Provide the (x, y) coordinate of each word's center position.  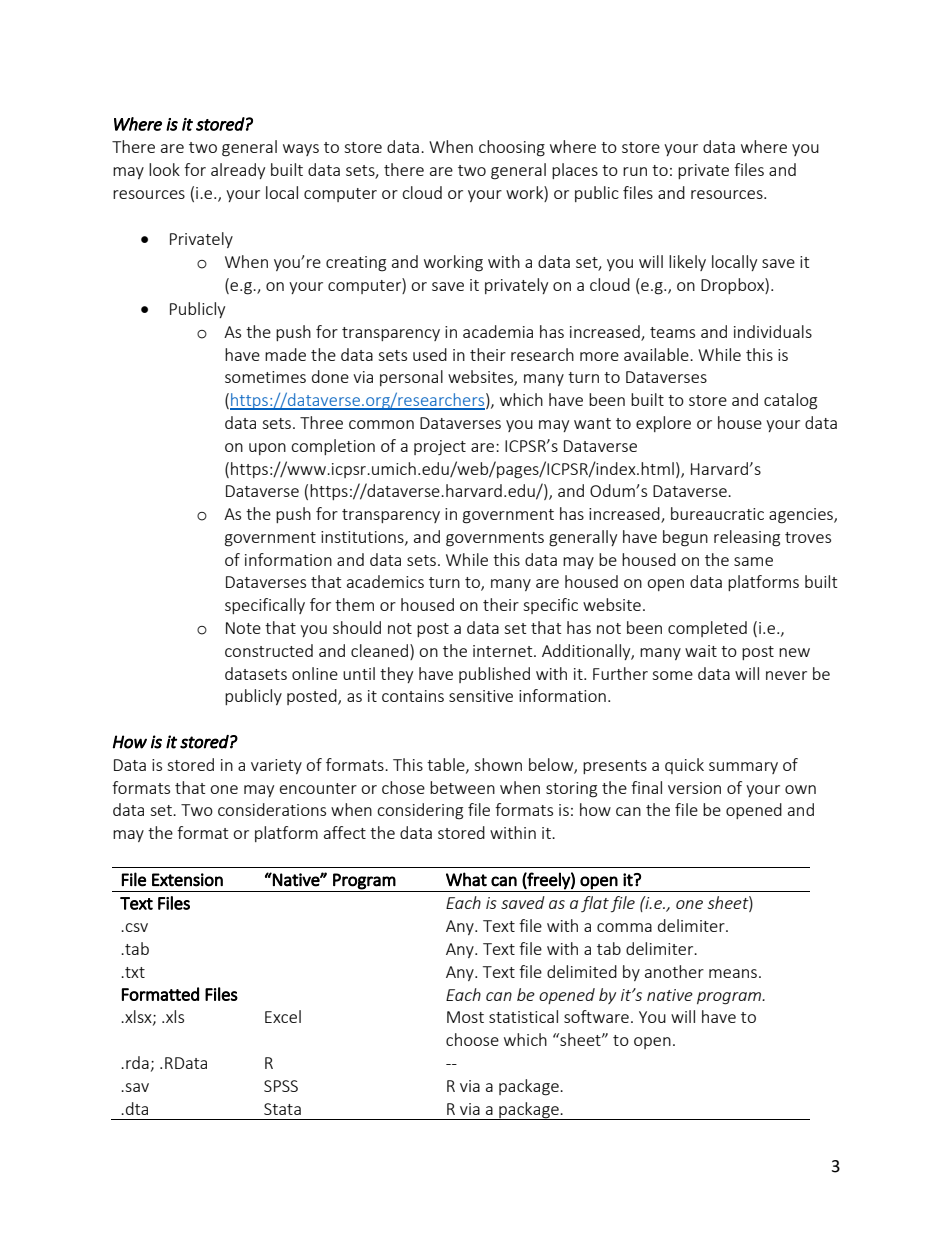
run (635, 171)
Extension (187, 880)
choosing (512, 148)
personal (411, 378)
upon (267, 449)
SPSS (281, 1086)
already (238, 171)
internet (504, 651)
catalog (790, 401)
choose (472, 1039)
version (694, 788)
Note (243, 628)
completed (707, 629)
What (466, 879)
